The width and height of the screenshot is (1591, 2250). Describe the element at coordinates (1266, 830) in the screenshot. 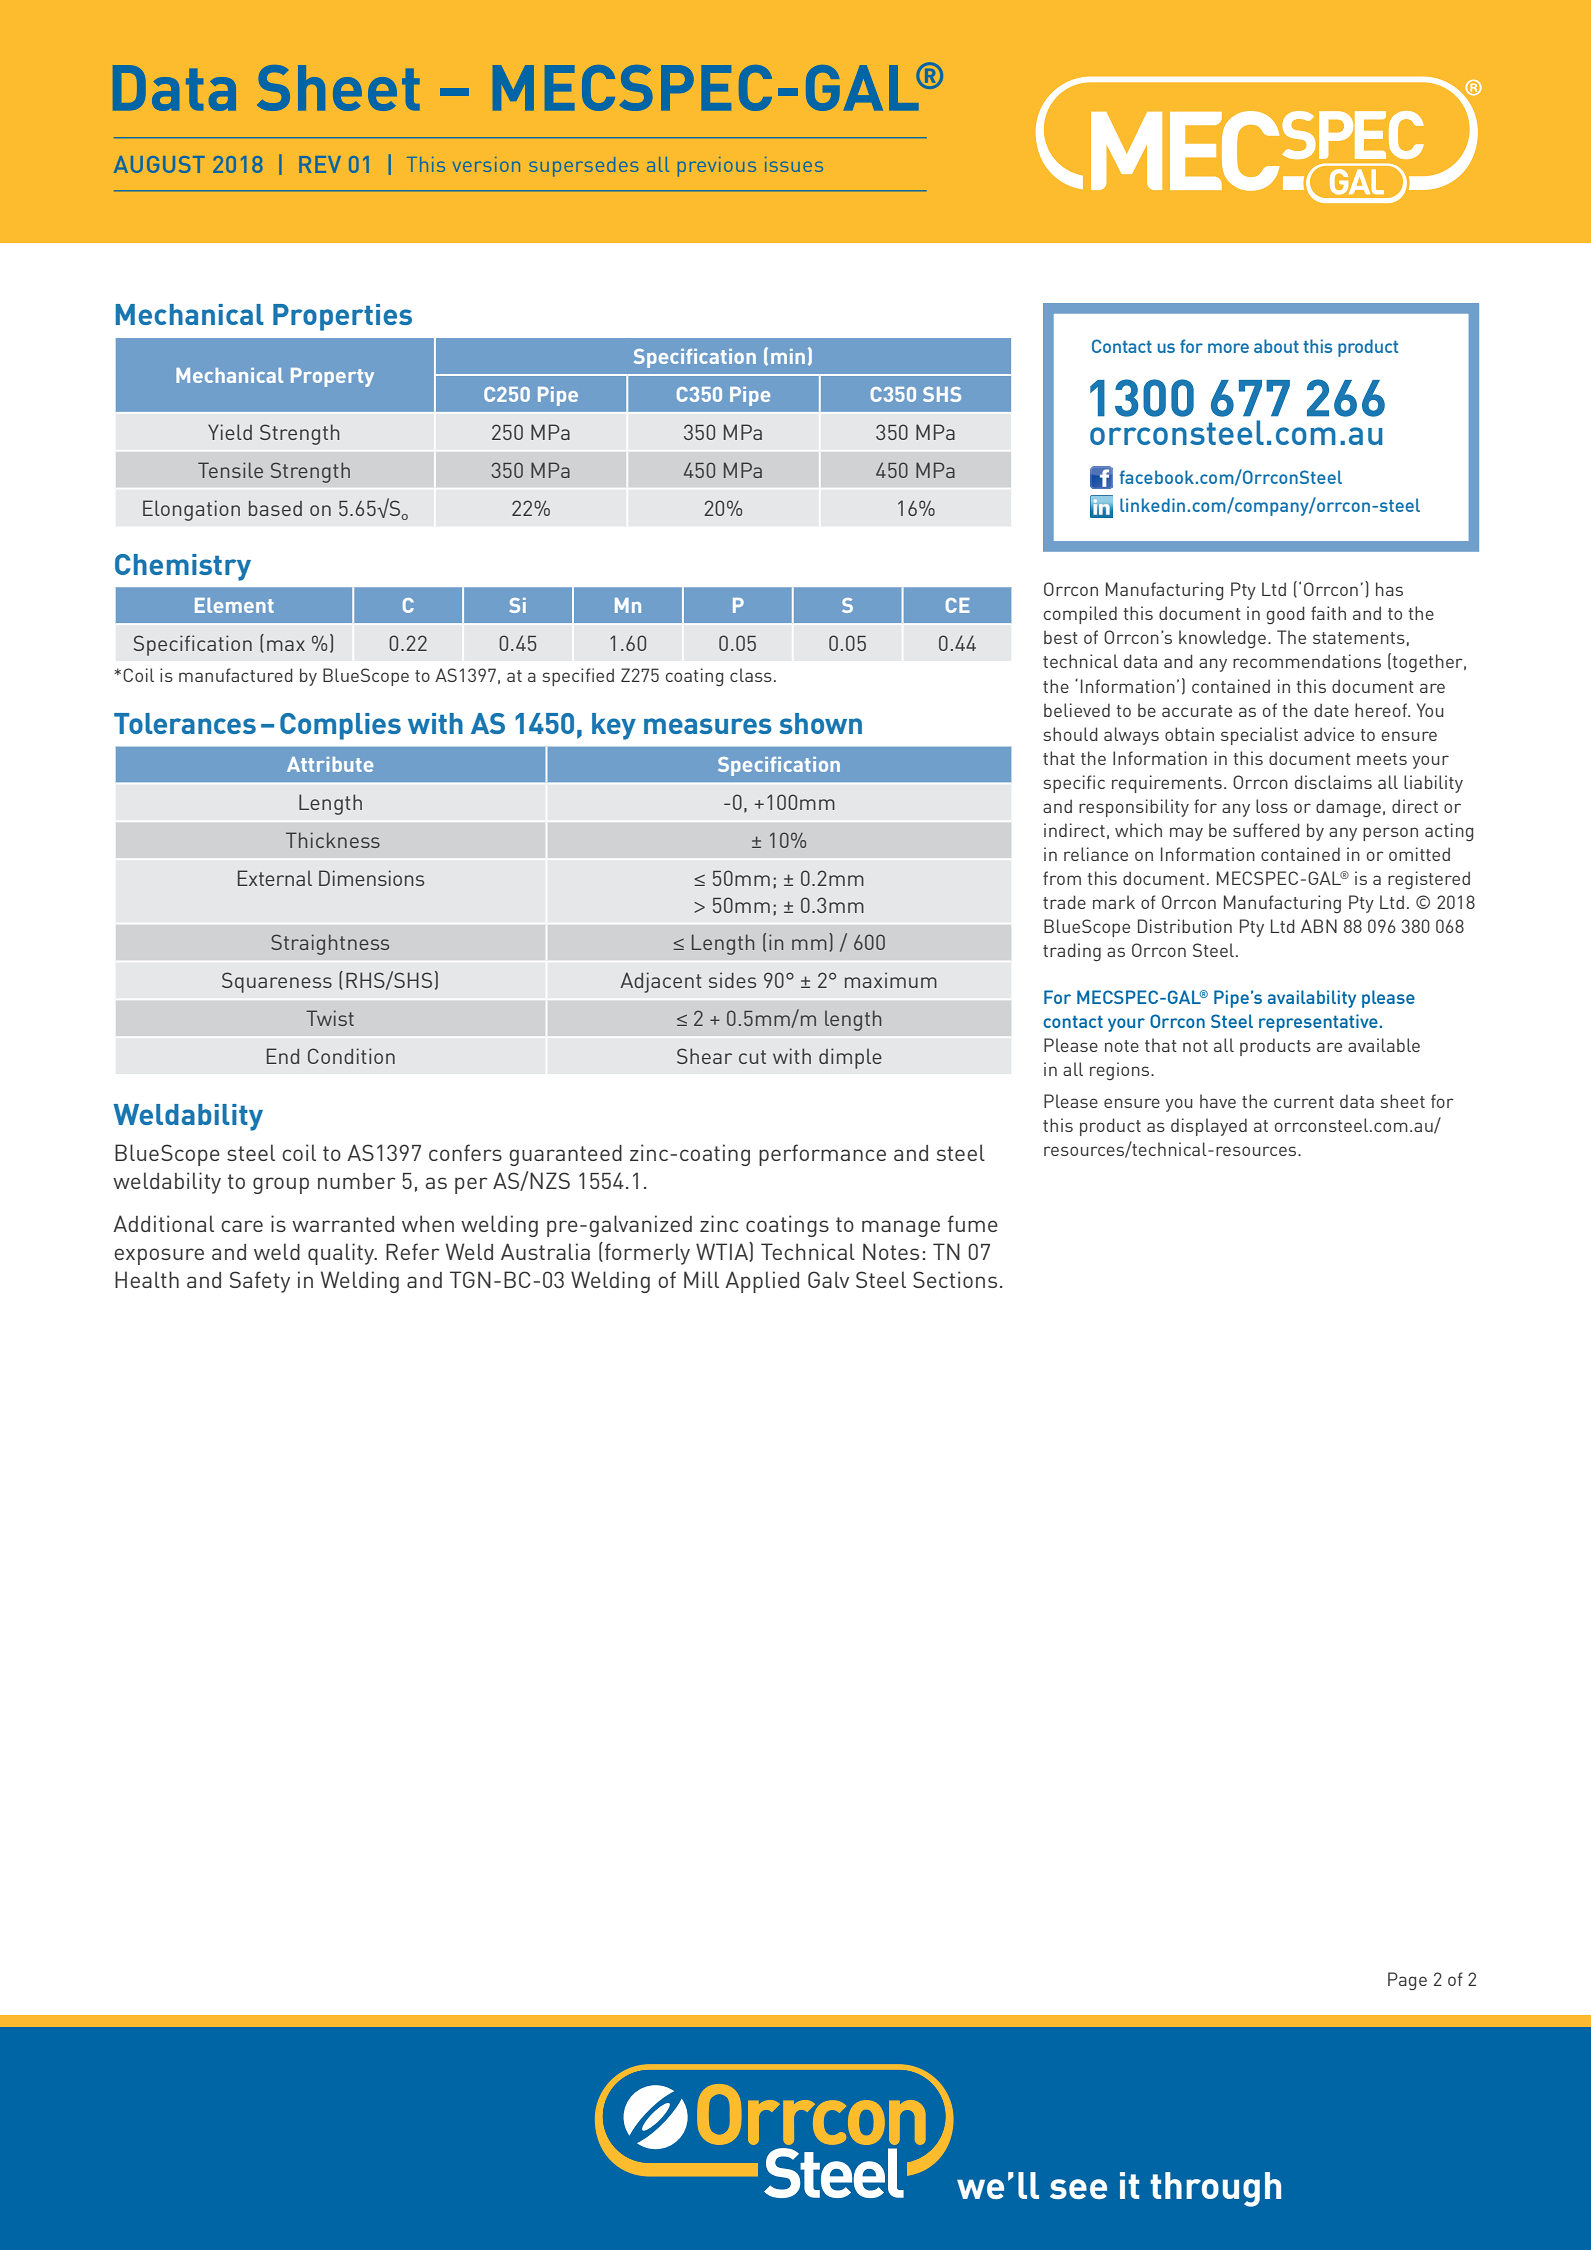

I see `suffered` at that location.
